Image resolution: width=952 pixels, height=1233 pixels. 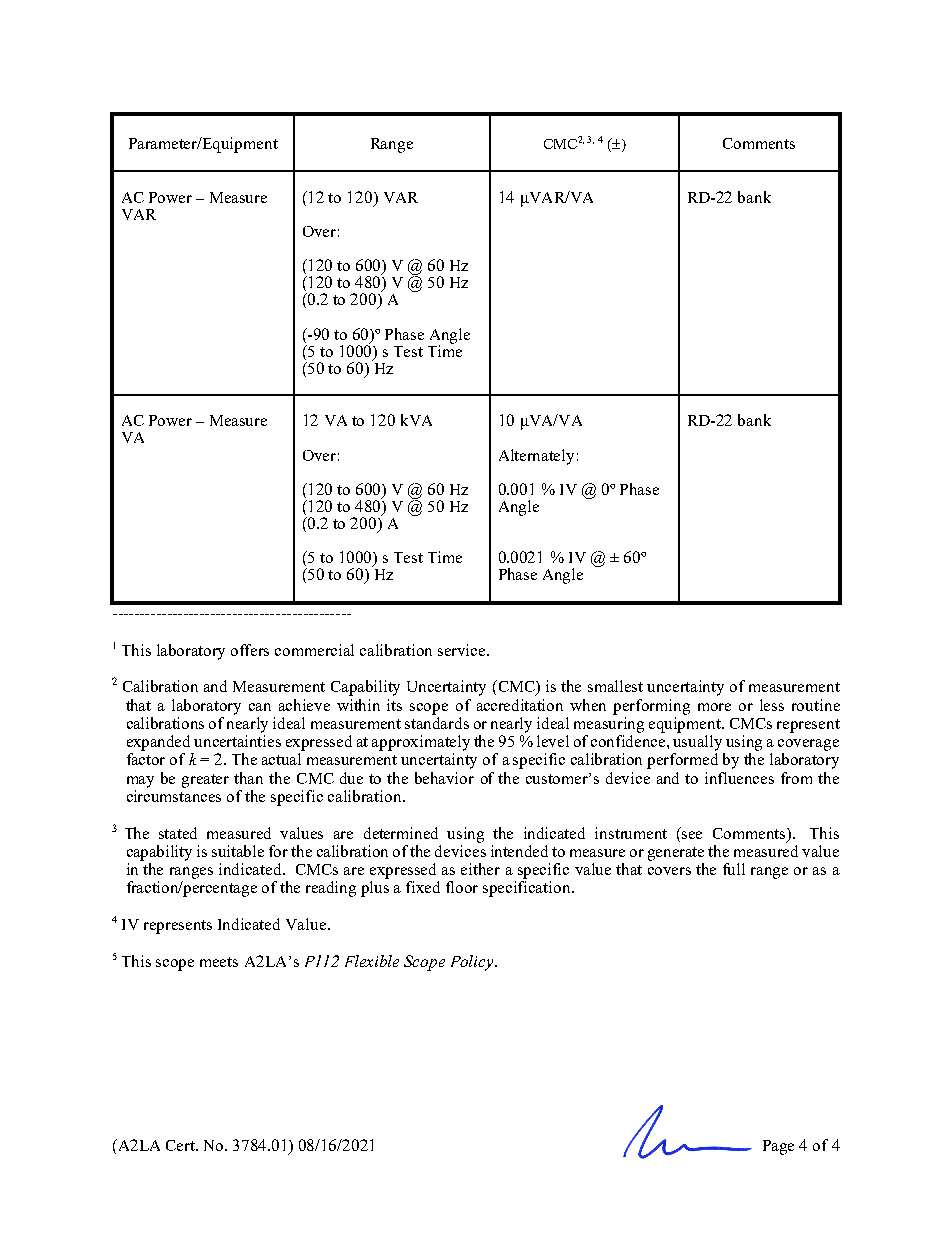 I want to click on plus, so click(x=375, y=889).
